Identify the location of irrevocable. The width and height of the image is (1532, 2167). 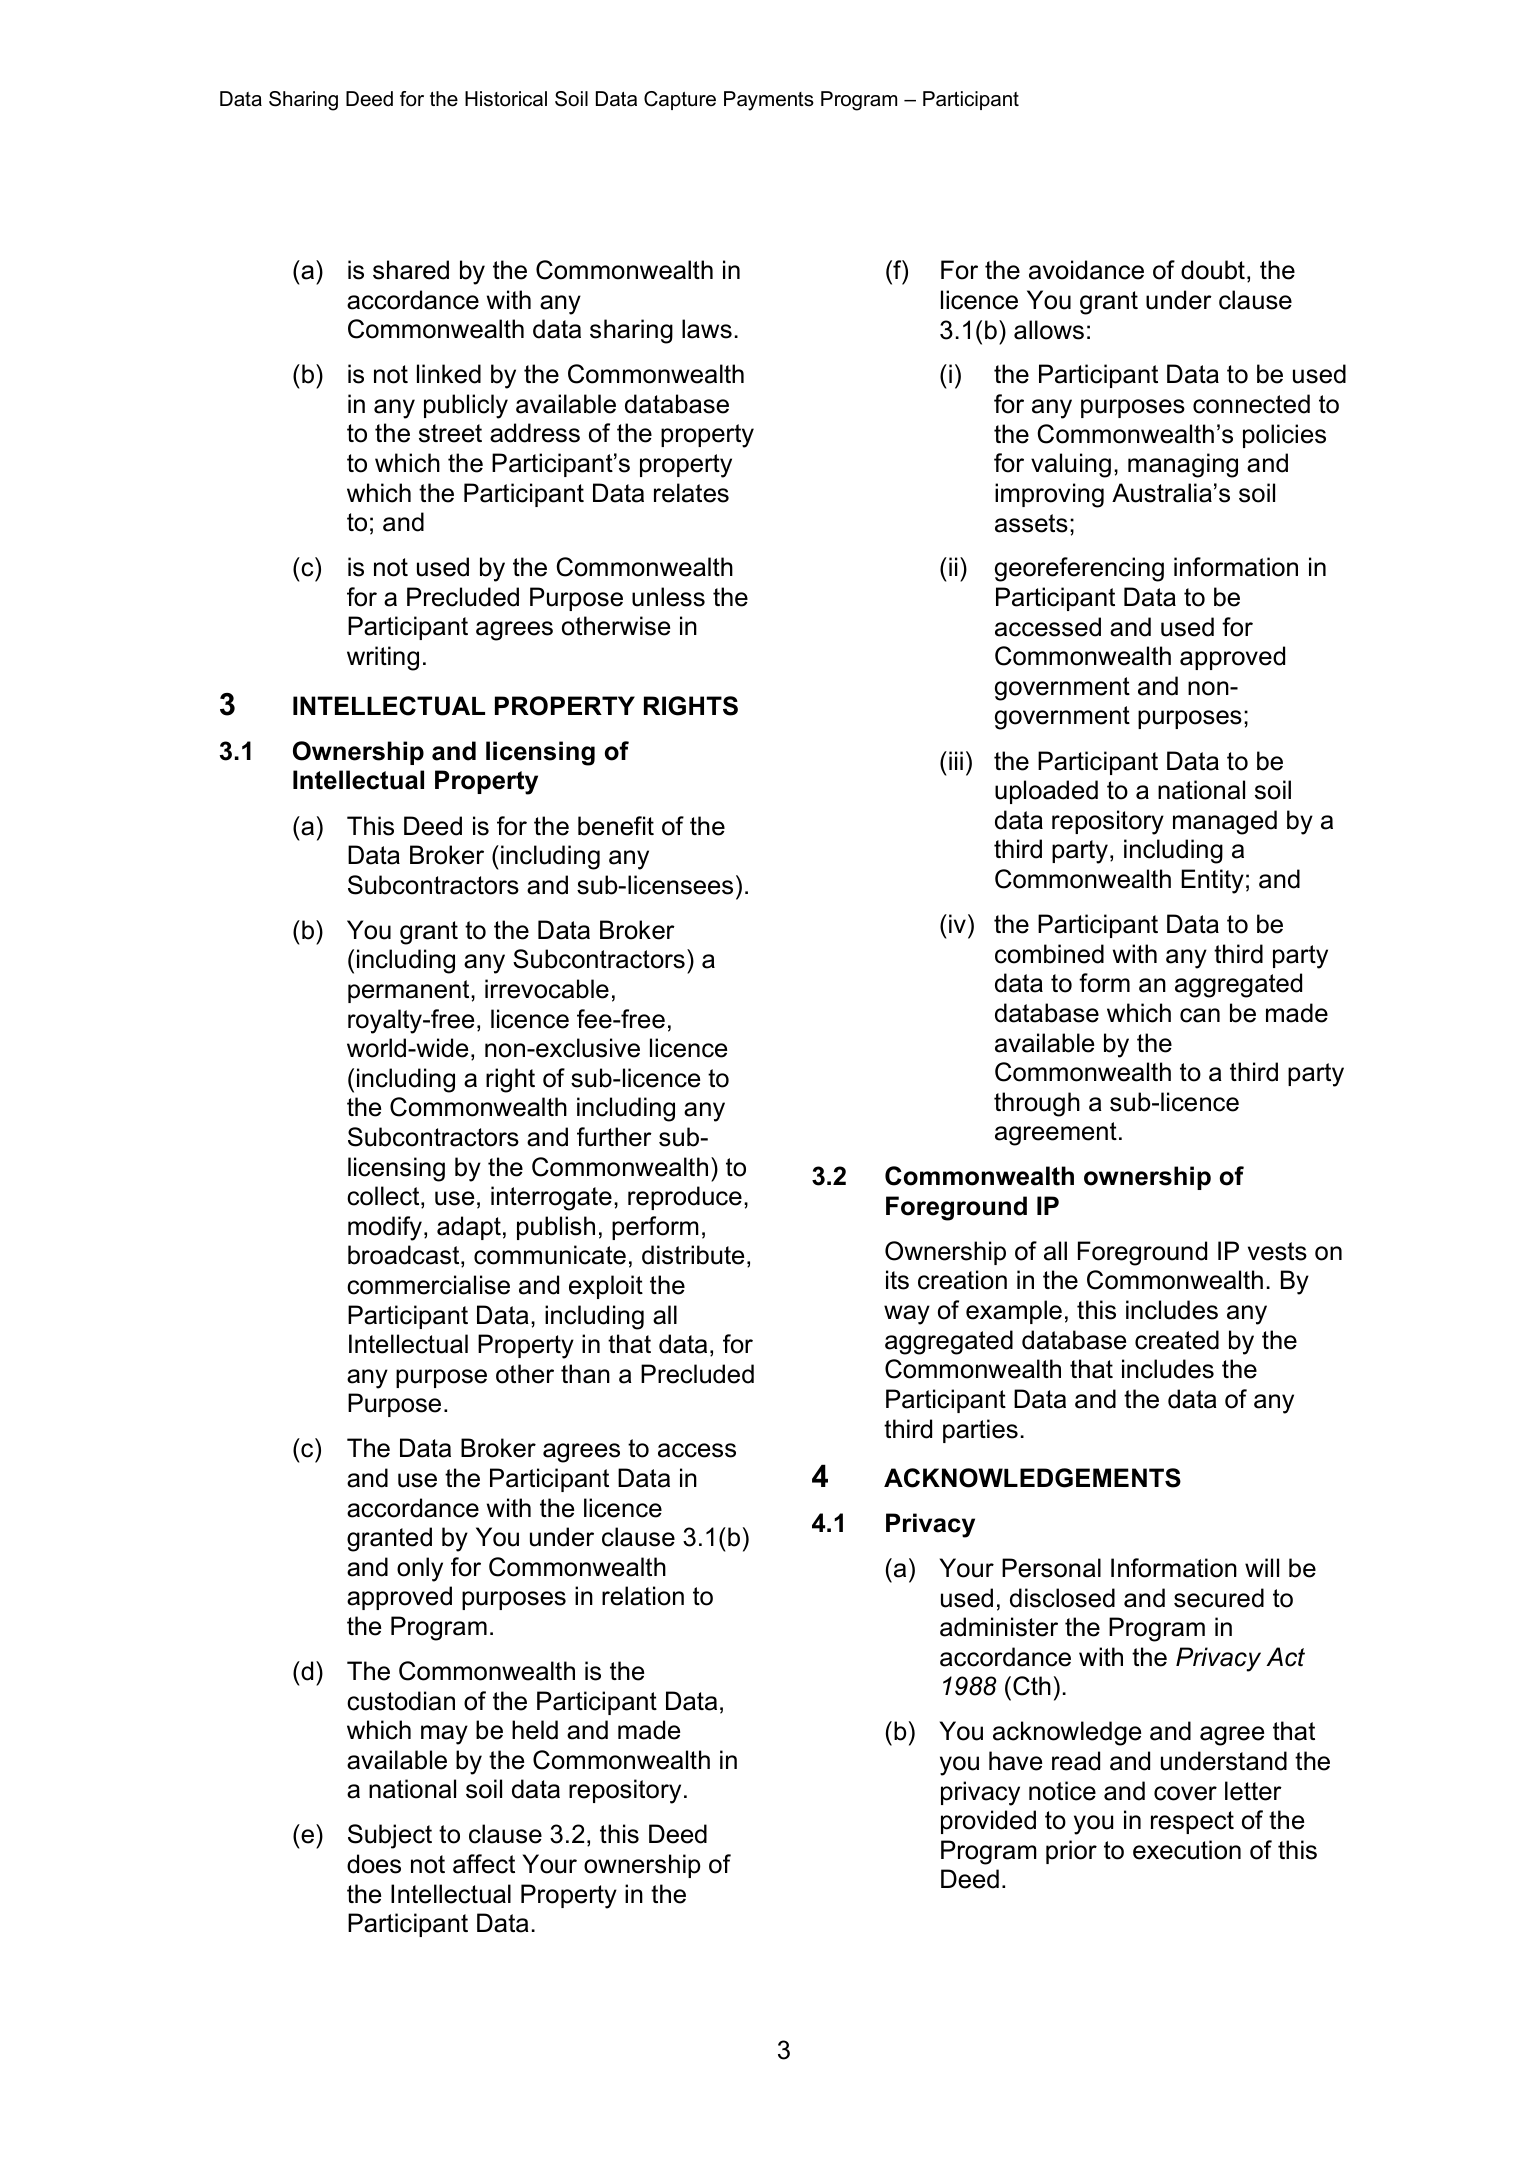
(547, 989).
